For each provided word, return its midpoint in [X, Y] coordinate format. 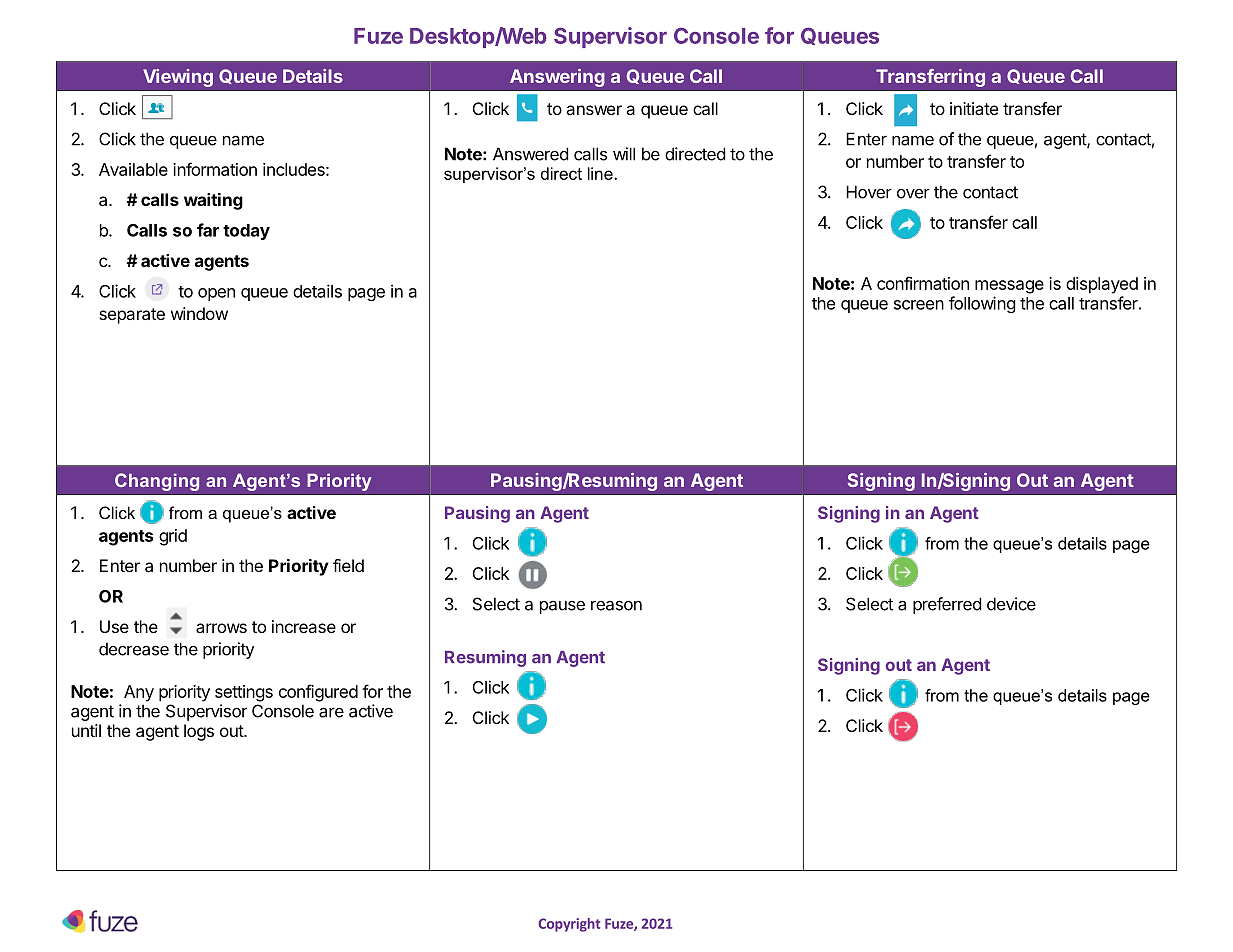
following [982, 304]
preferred [947, 605]
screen [919, 305]
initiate [974, 108]
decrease [134, 649]
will [624, 154]
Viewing [178, 78]
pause [562, 607]
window [199, 313]
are [331, 712]
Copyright [569, 925]
